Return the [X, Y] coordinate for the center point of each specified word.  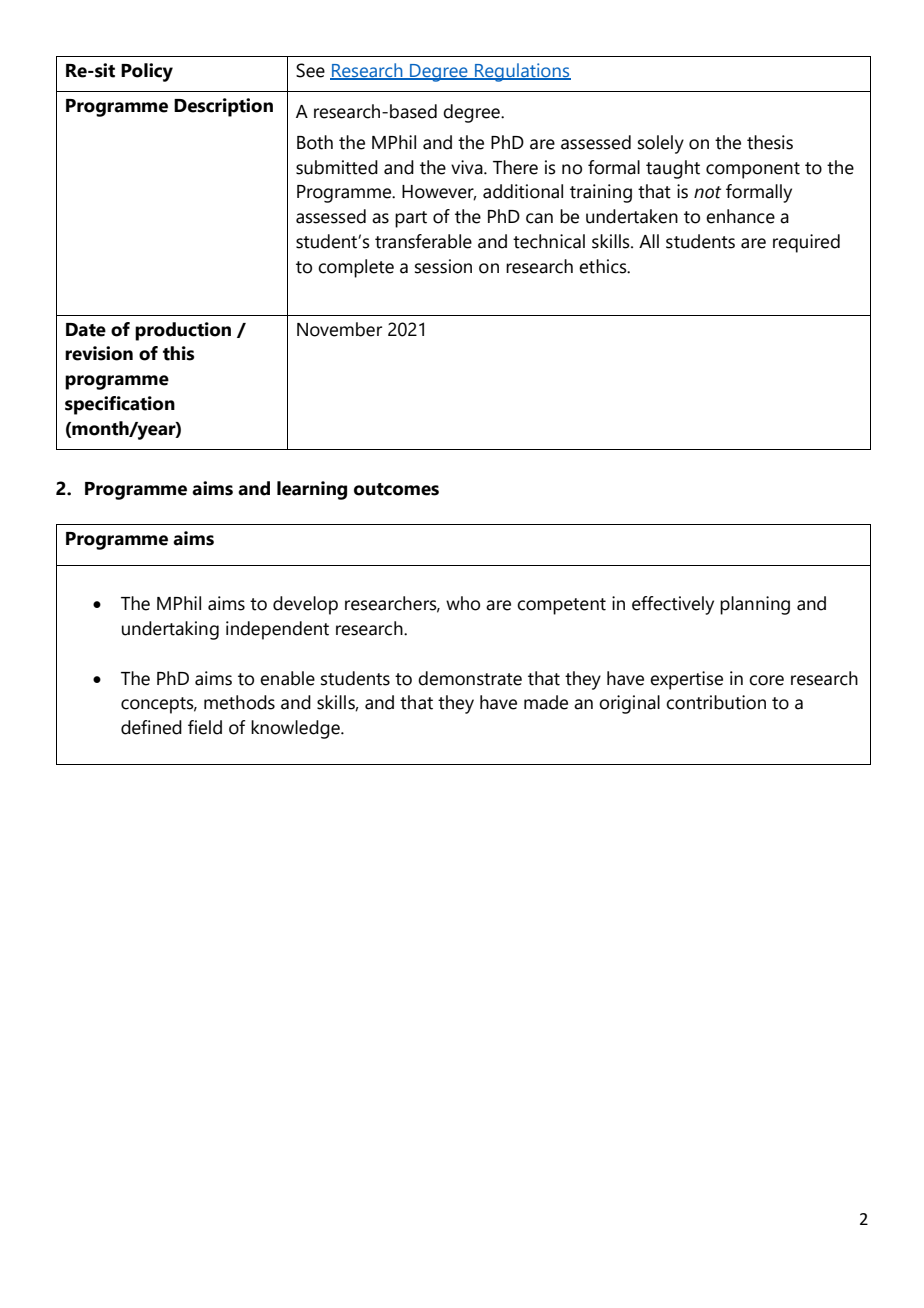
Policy [147, 72]
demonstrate [470, 678]
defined [151, 727]
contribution [716, 702]
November [339, 329]
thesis [770, 142]
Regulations [522, 72]
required [806, 243]
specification [120, 405]
